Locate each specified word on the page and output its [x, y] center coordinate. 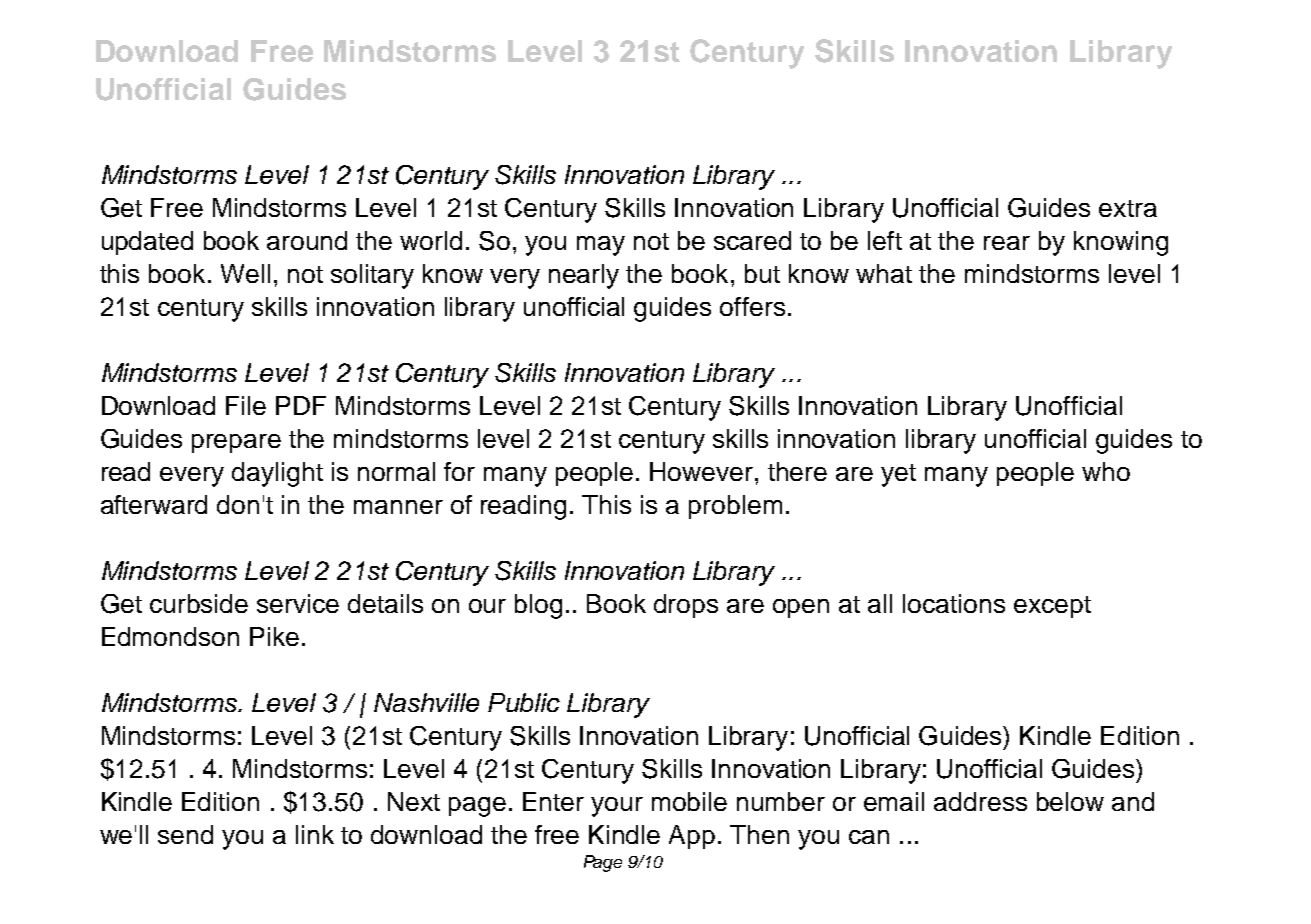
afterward [154, 504]
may [601, 246]
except [1052, 607]
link [315, 834]
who [1106, 471]
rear [1007, 243]
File [246, 405]
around [307, 240]
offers [752, 306]
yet [898, 475]
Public [524, 702]
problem [735, 507]
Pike [274, 636]
